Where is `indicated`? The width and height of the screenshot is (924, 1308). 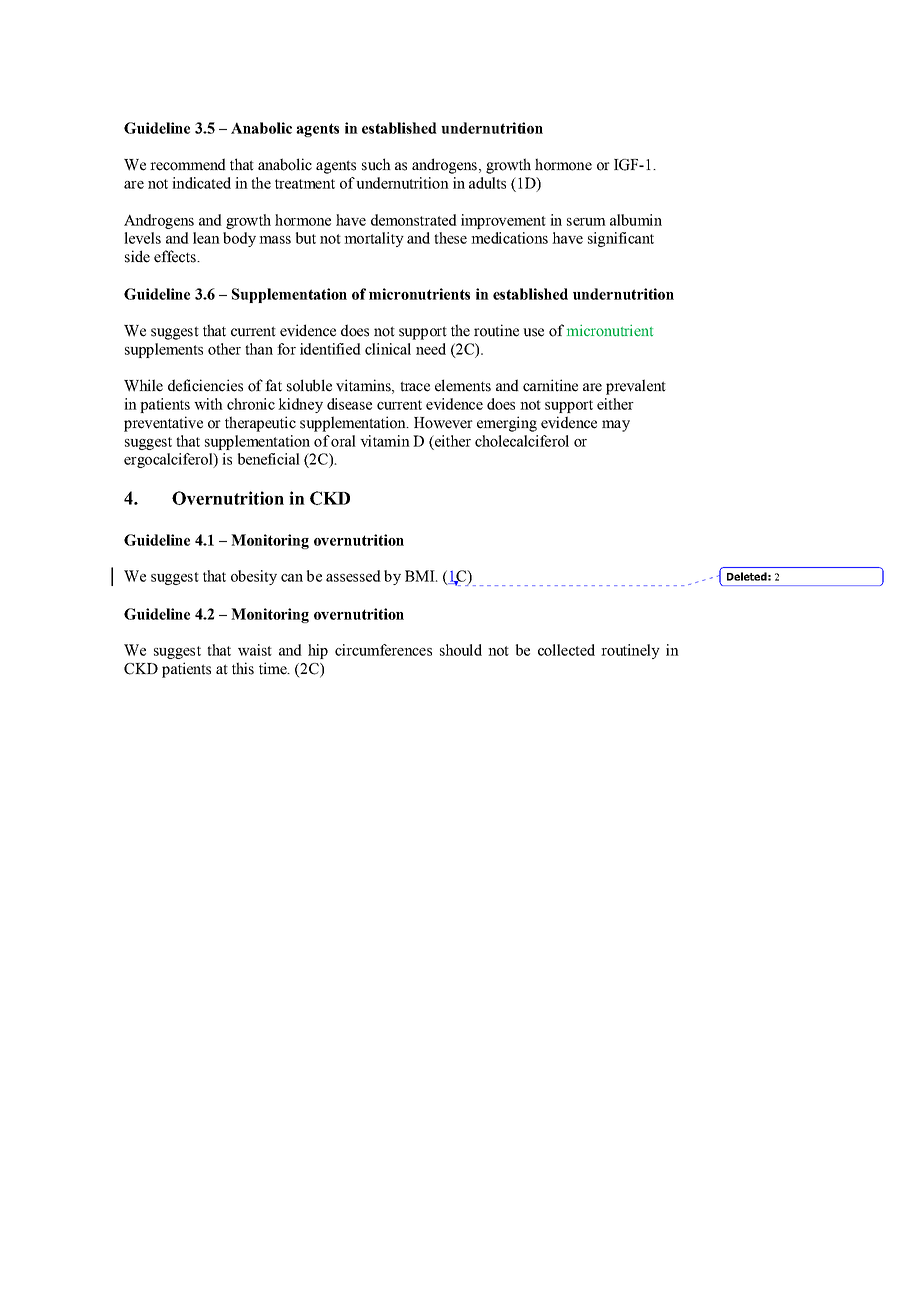 indicated is located at coordinates (201, 183).
